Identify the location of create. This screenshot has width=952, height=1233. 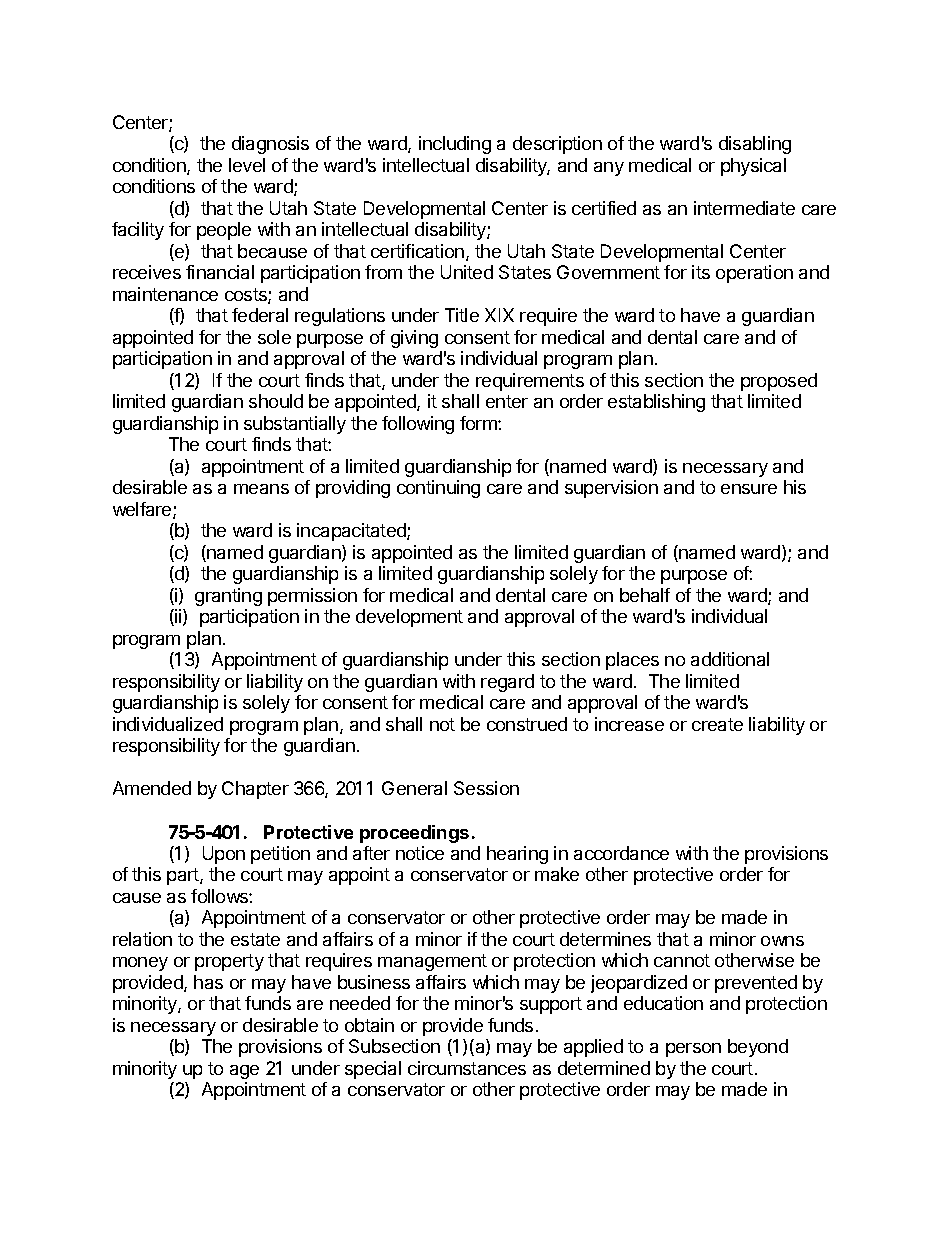
(717, 724).
